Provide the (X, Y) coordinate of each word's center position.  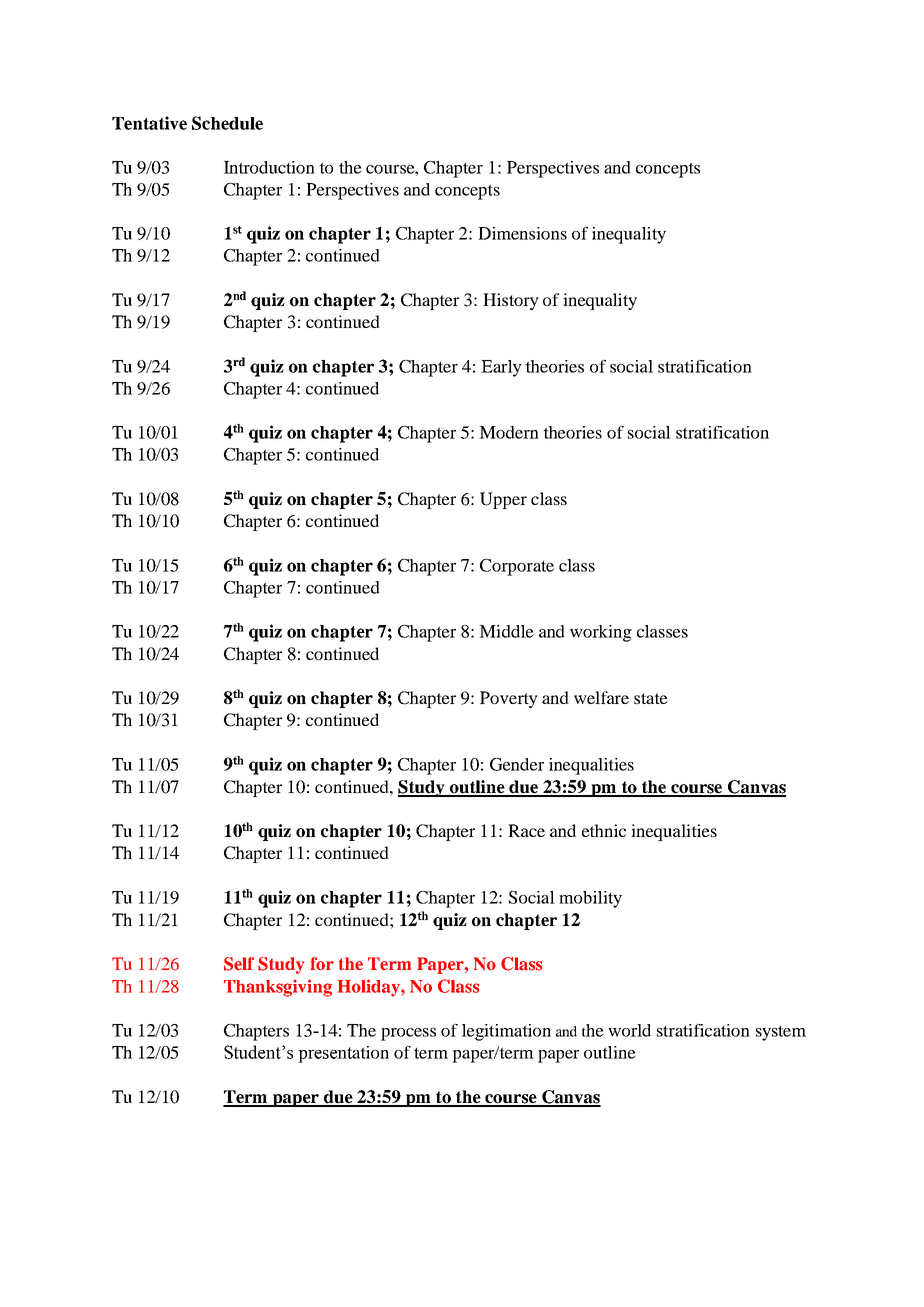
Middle (506, 631)
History (511, 301)
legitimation (506, 1032)
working (601, 633)
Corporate (517, 567)
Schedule (227, 123)
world (629, 1030)
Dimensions (522, 233)
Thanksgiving (278, 988)
